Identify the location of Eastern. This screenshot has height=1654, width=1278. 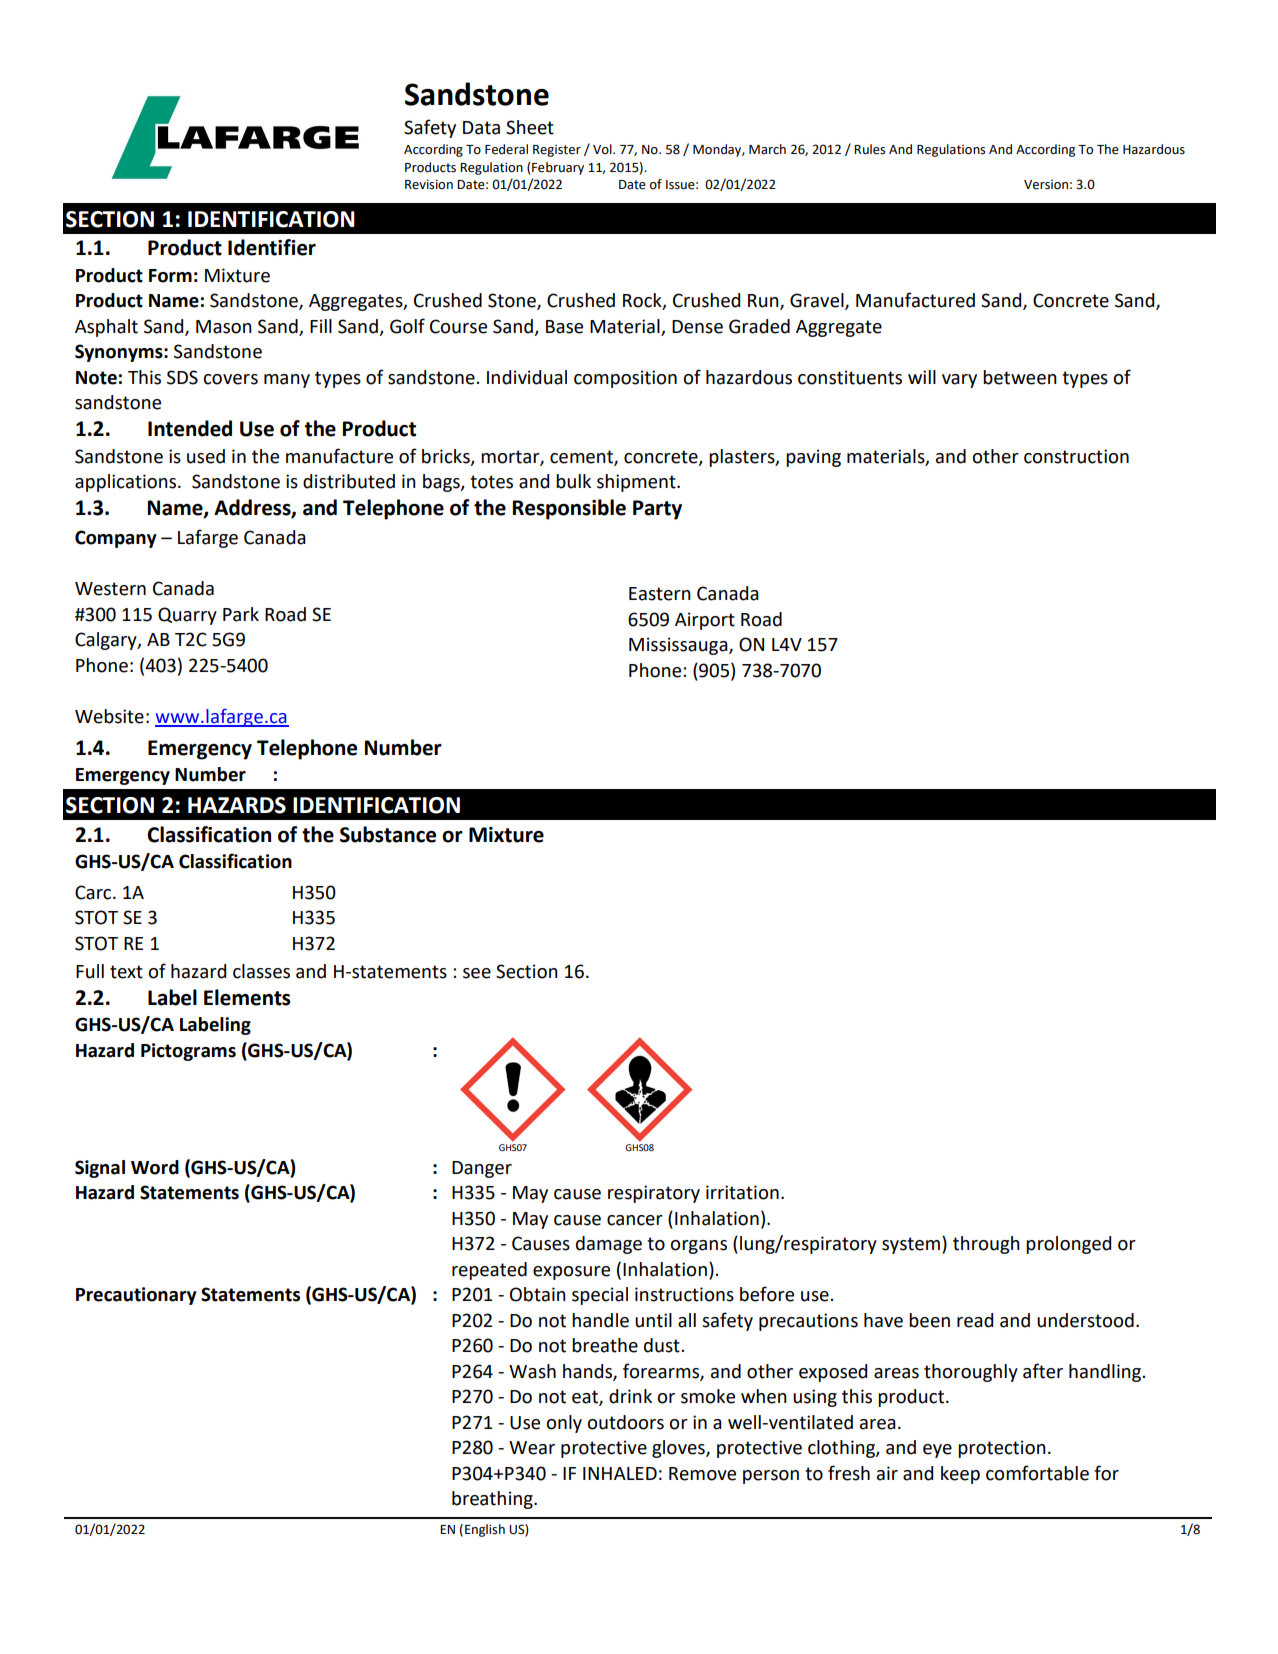
(660, 594).
